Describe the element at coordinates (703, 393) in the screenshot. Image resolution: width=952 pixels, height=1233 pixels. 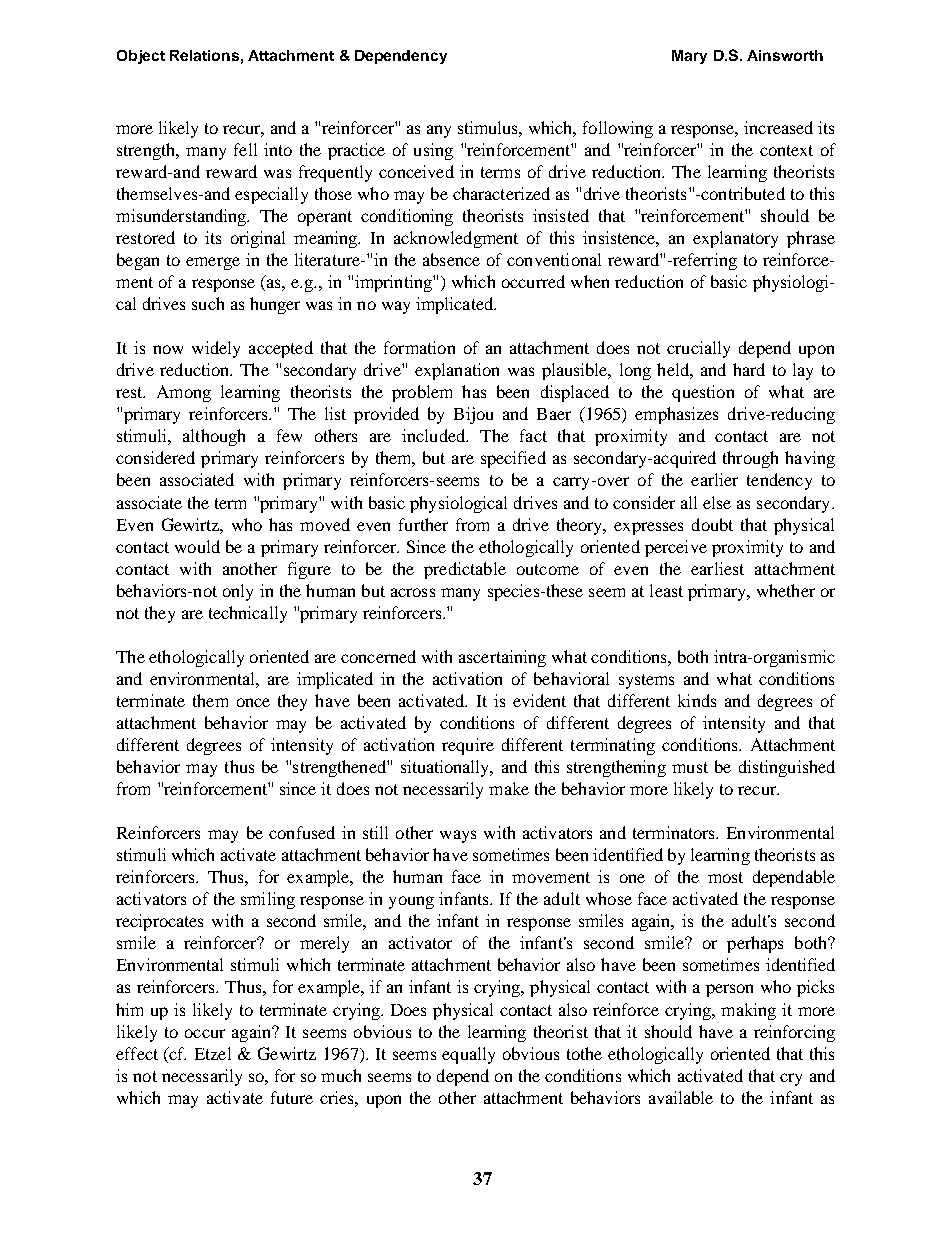
I see `question` at that location.
